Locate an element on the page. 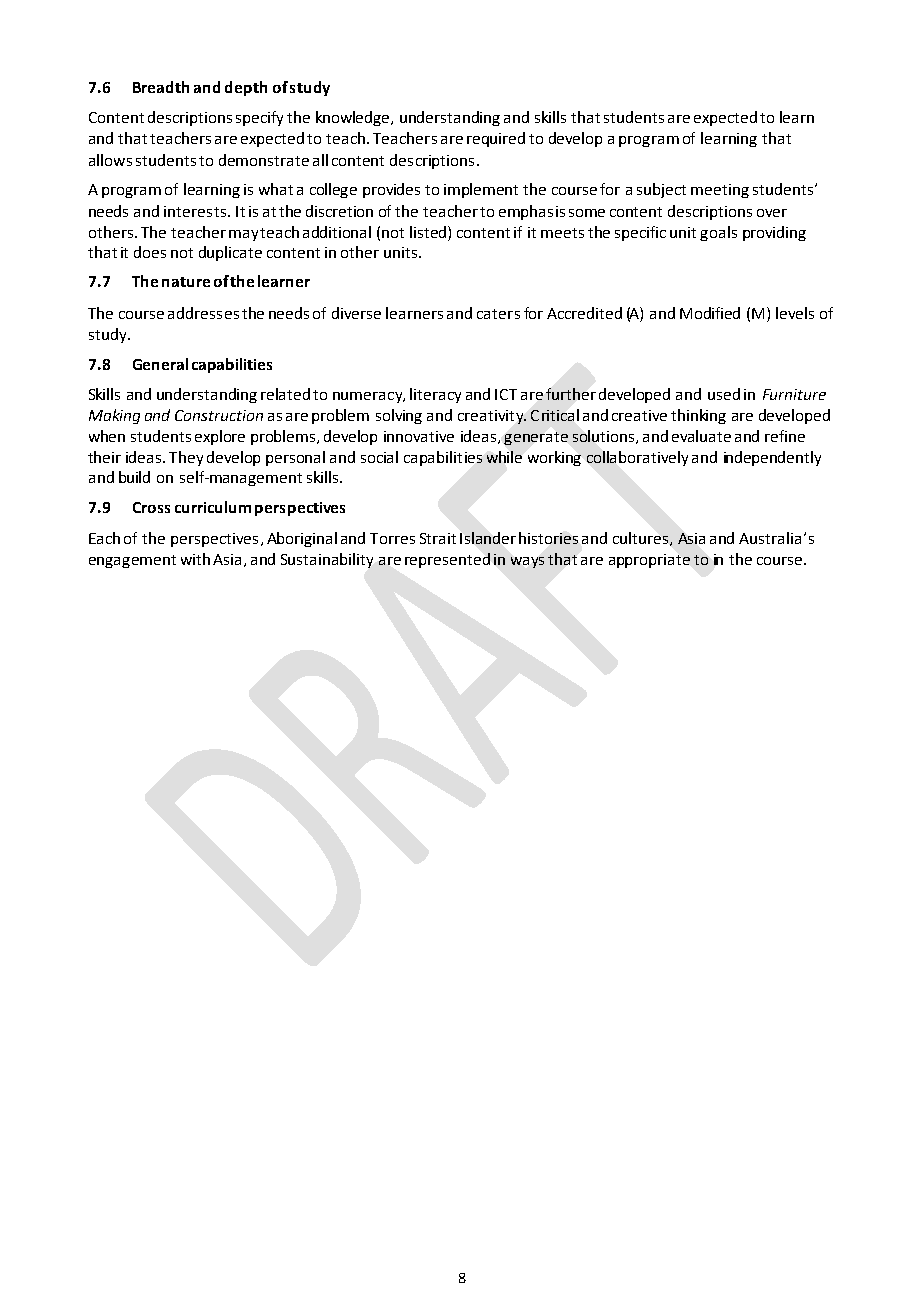 The width and height of the image is (924, 1308). literacy is located at coordinates (435, 395).
